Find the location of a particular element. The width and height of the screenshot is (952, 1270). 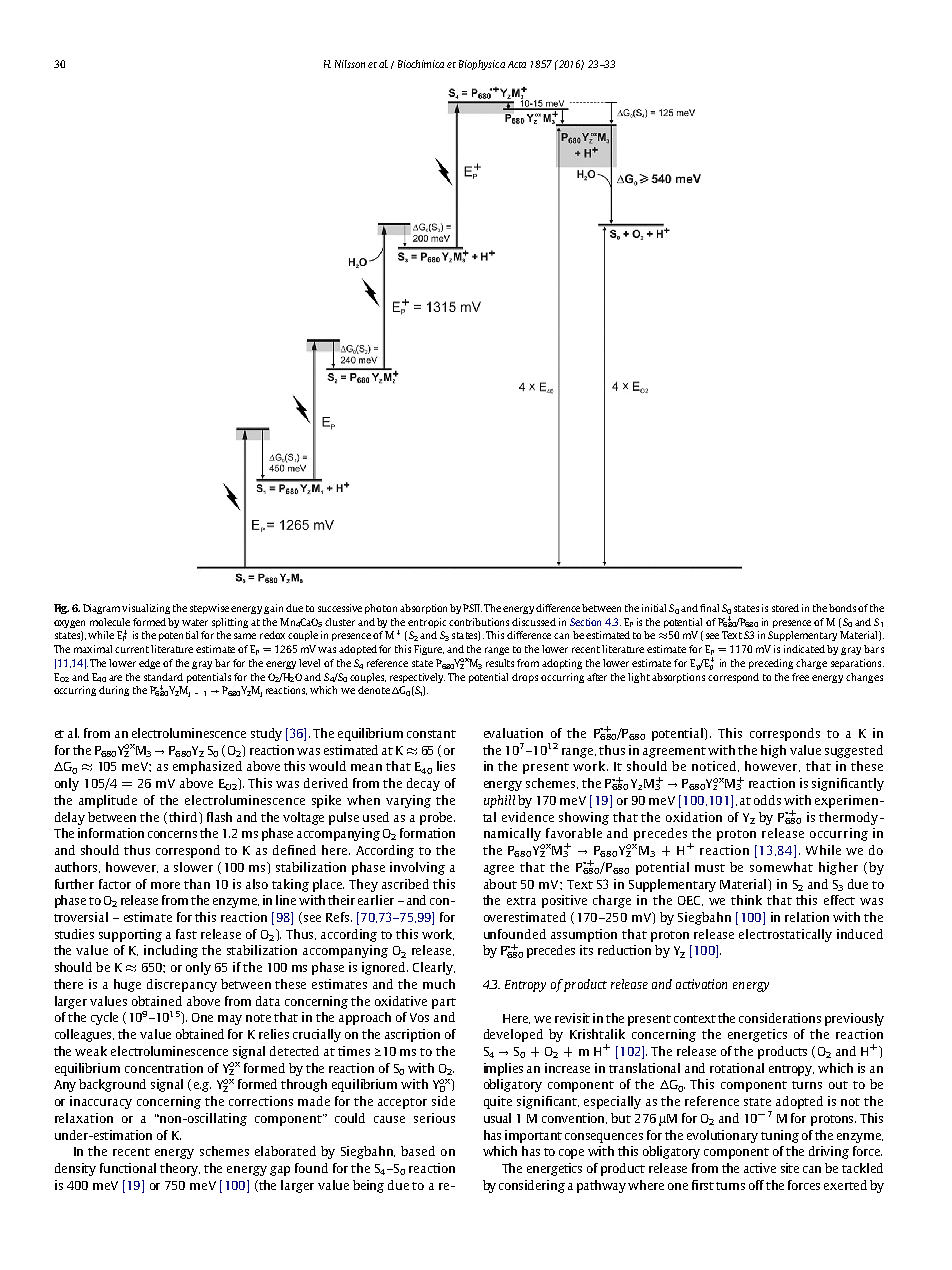

contributions is located at coordinates (479, 622).
